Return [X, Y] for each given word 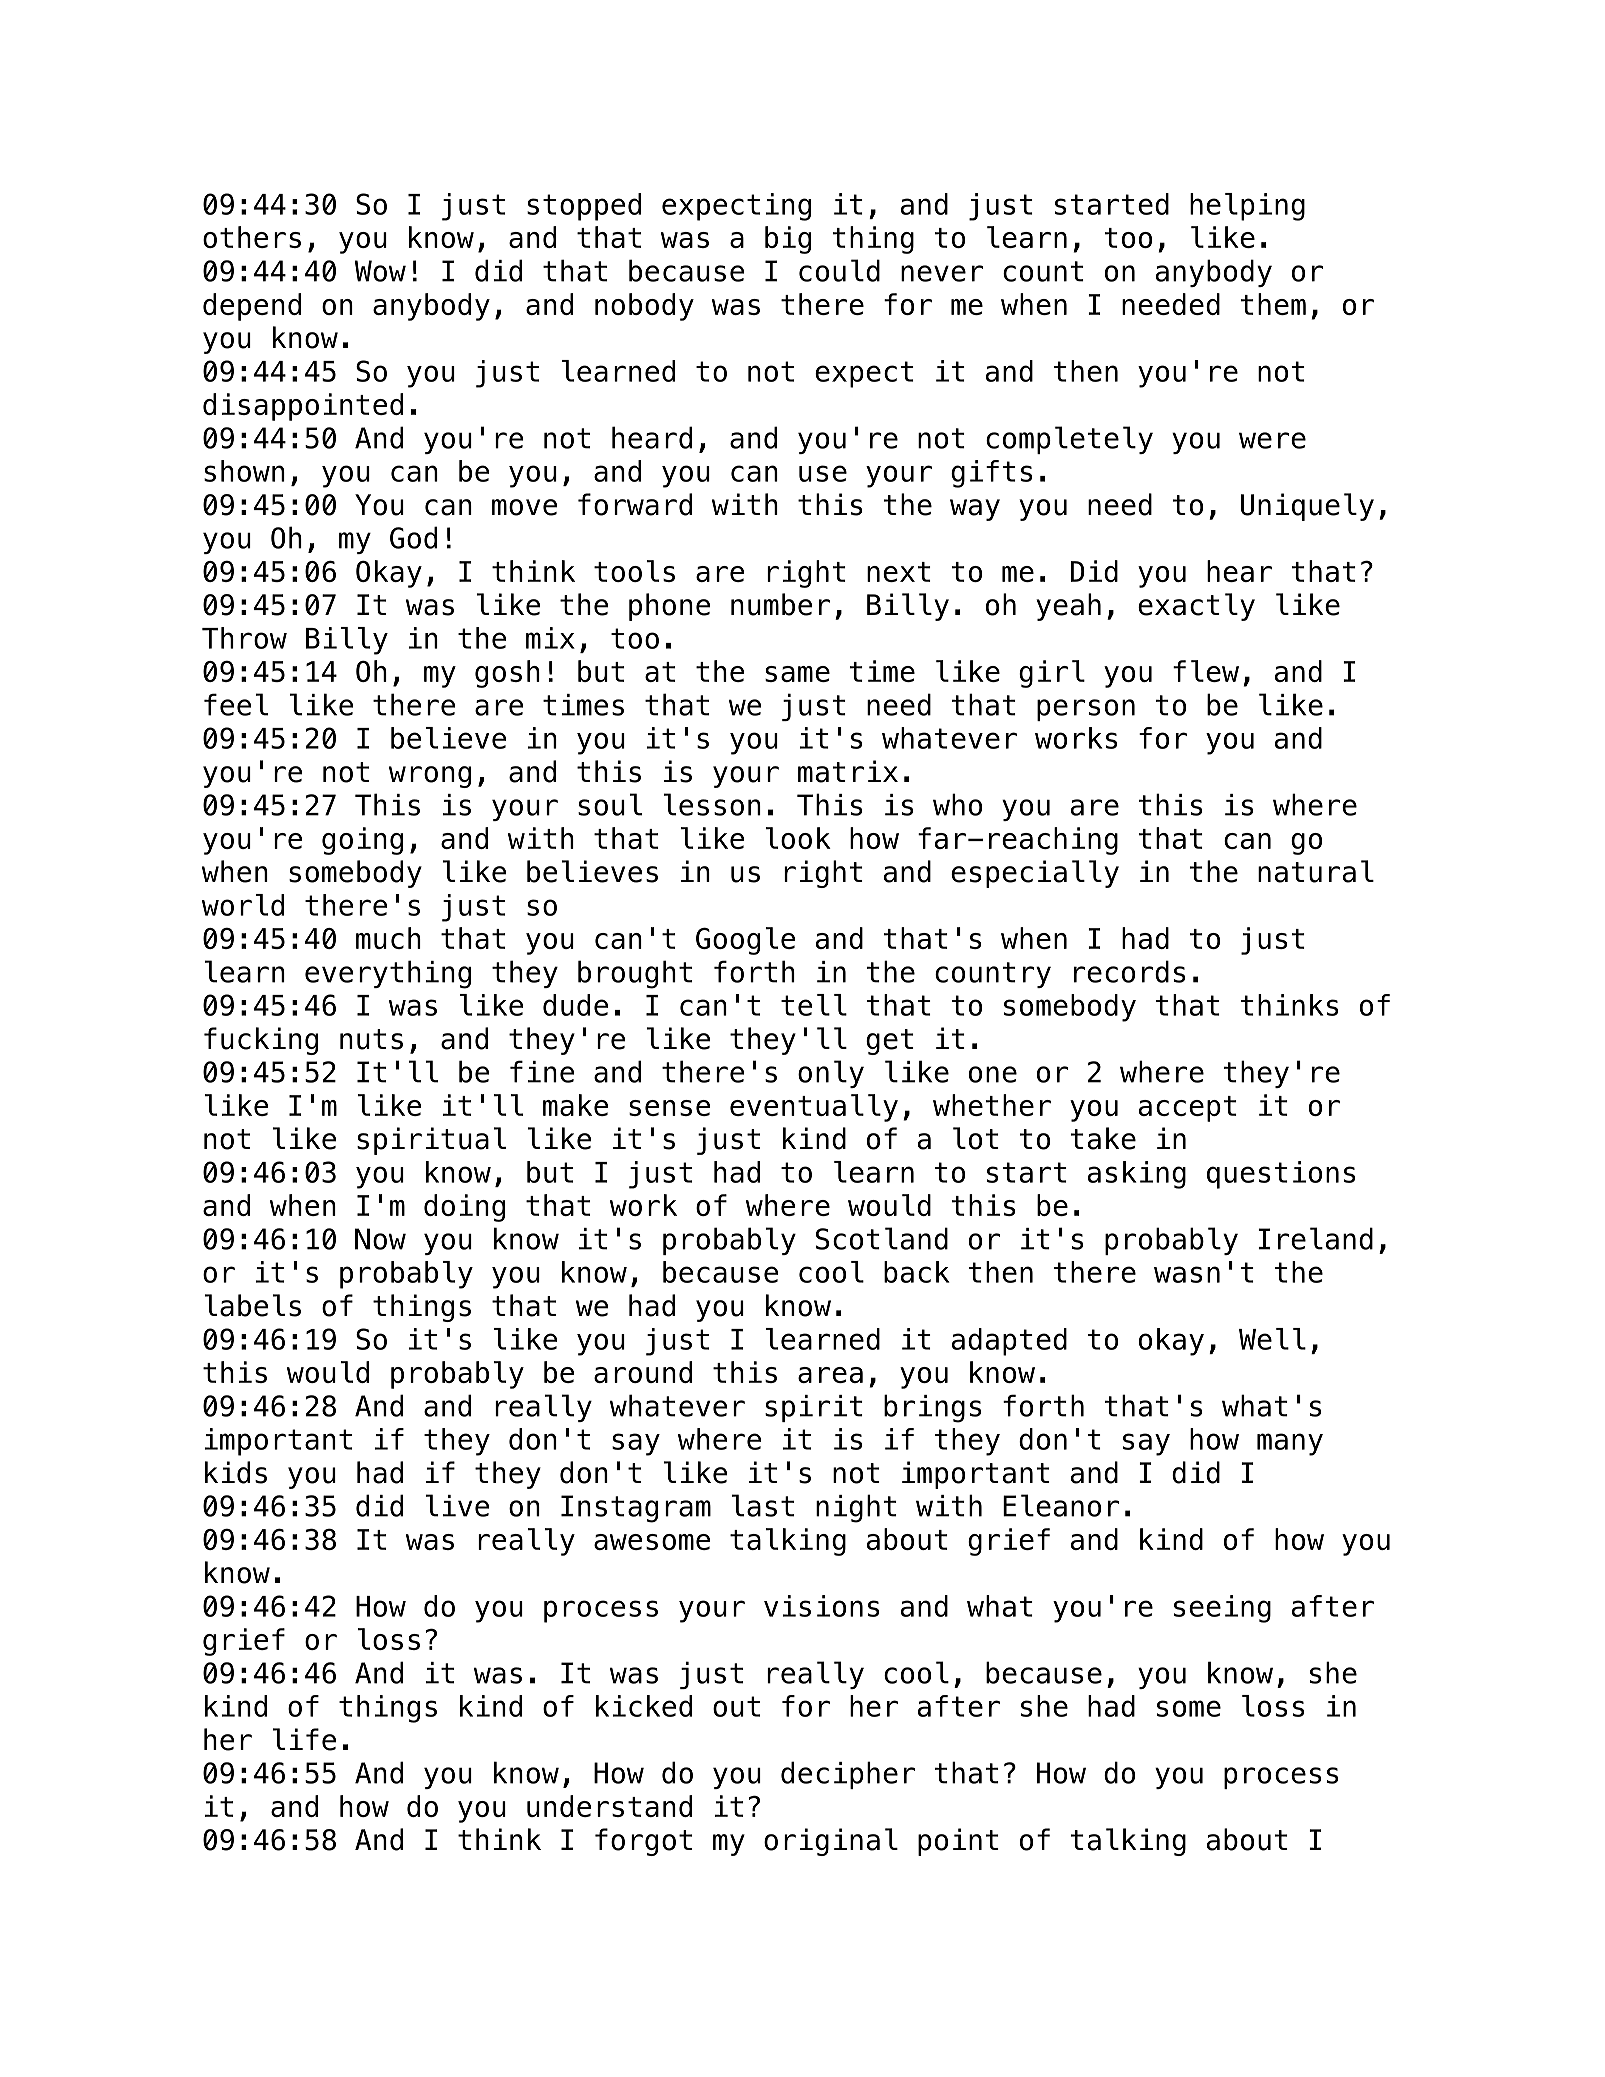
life [305, 1739]
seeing [1222, 1609]
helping [1247, 207]
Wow [380, 271]
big [788, 240]
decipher [848, 1775]
